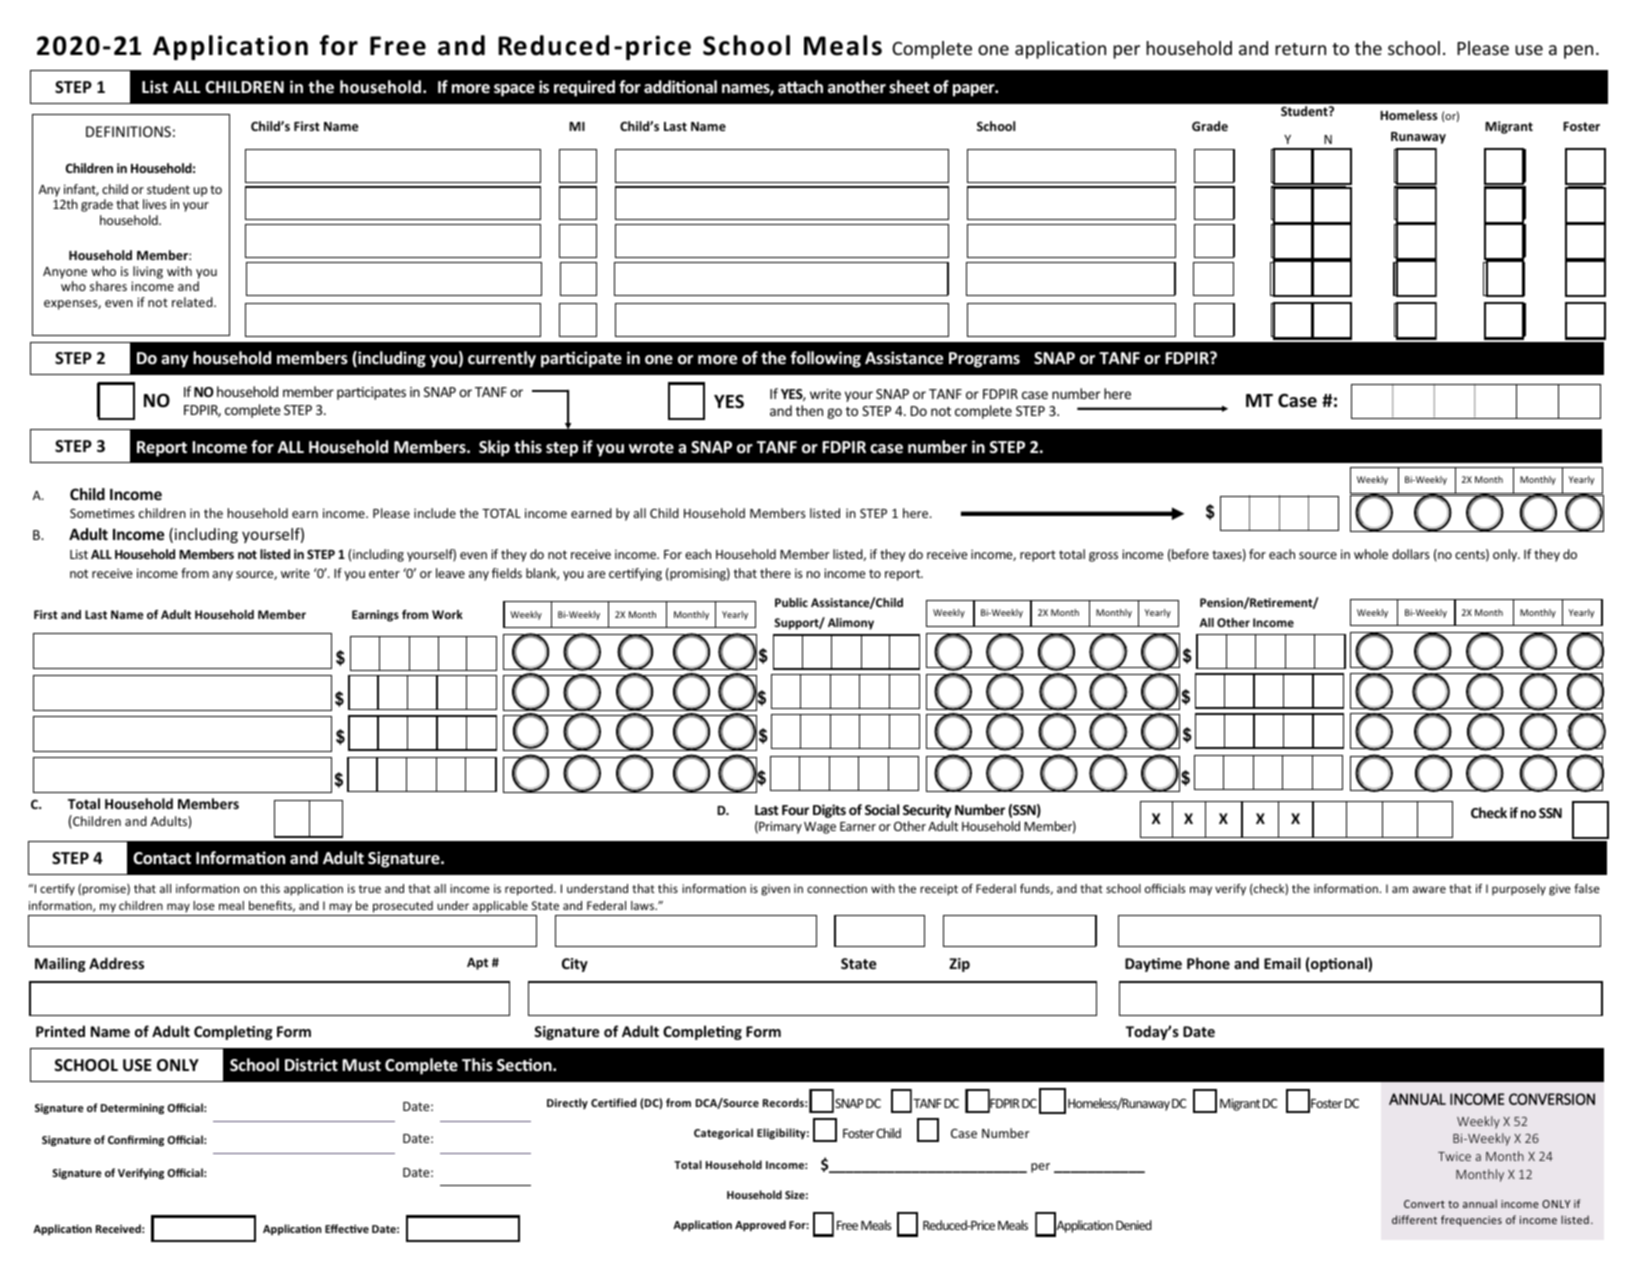 The height and width of the document is (1267, 1640). Describe the element at coordinates (1300, 49) in the document. I see `return` at that location.
